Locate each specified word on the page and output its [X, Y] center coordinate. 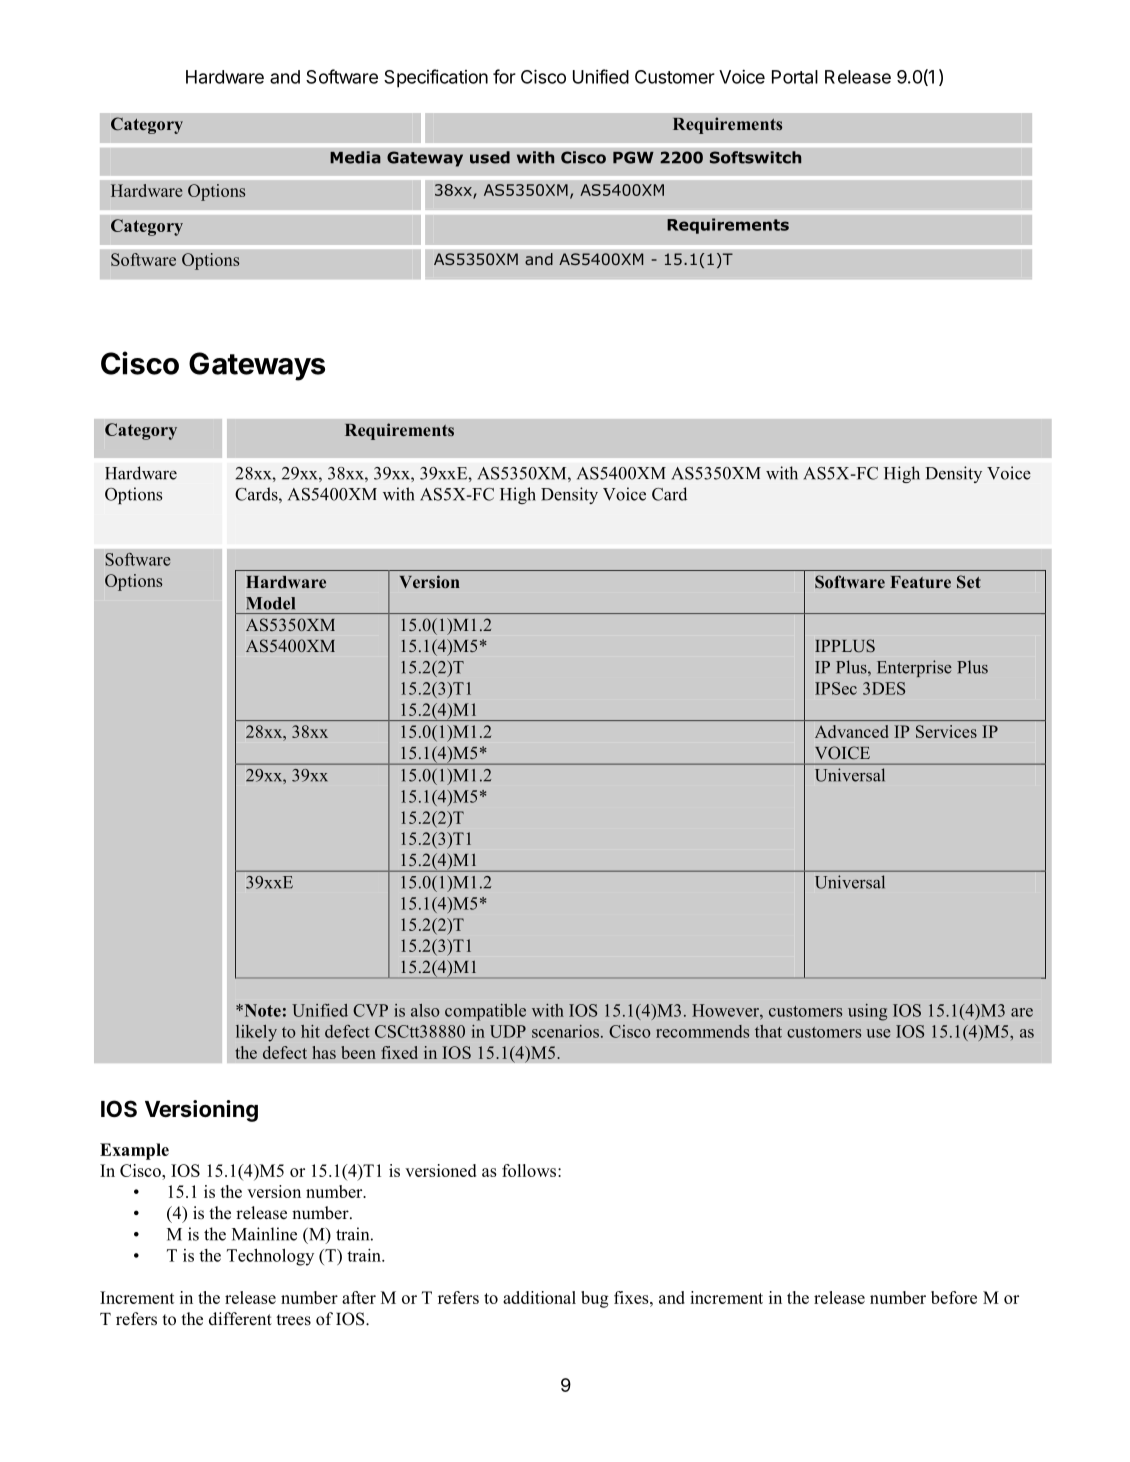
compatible [485, 1012]
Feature [920, 582]
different [240, 1319]
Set [969, 582]
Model [270, 603]
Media [355, 157]
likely [256, 1033]
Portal [795, 77]
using [867, 1012]
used [490, 157]
